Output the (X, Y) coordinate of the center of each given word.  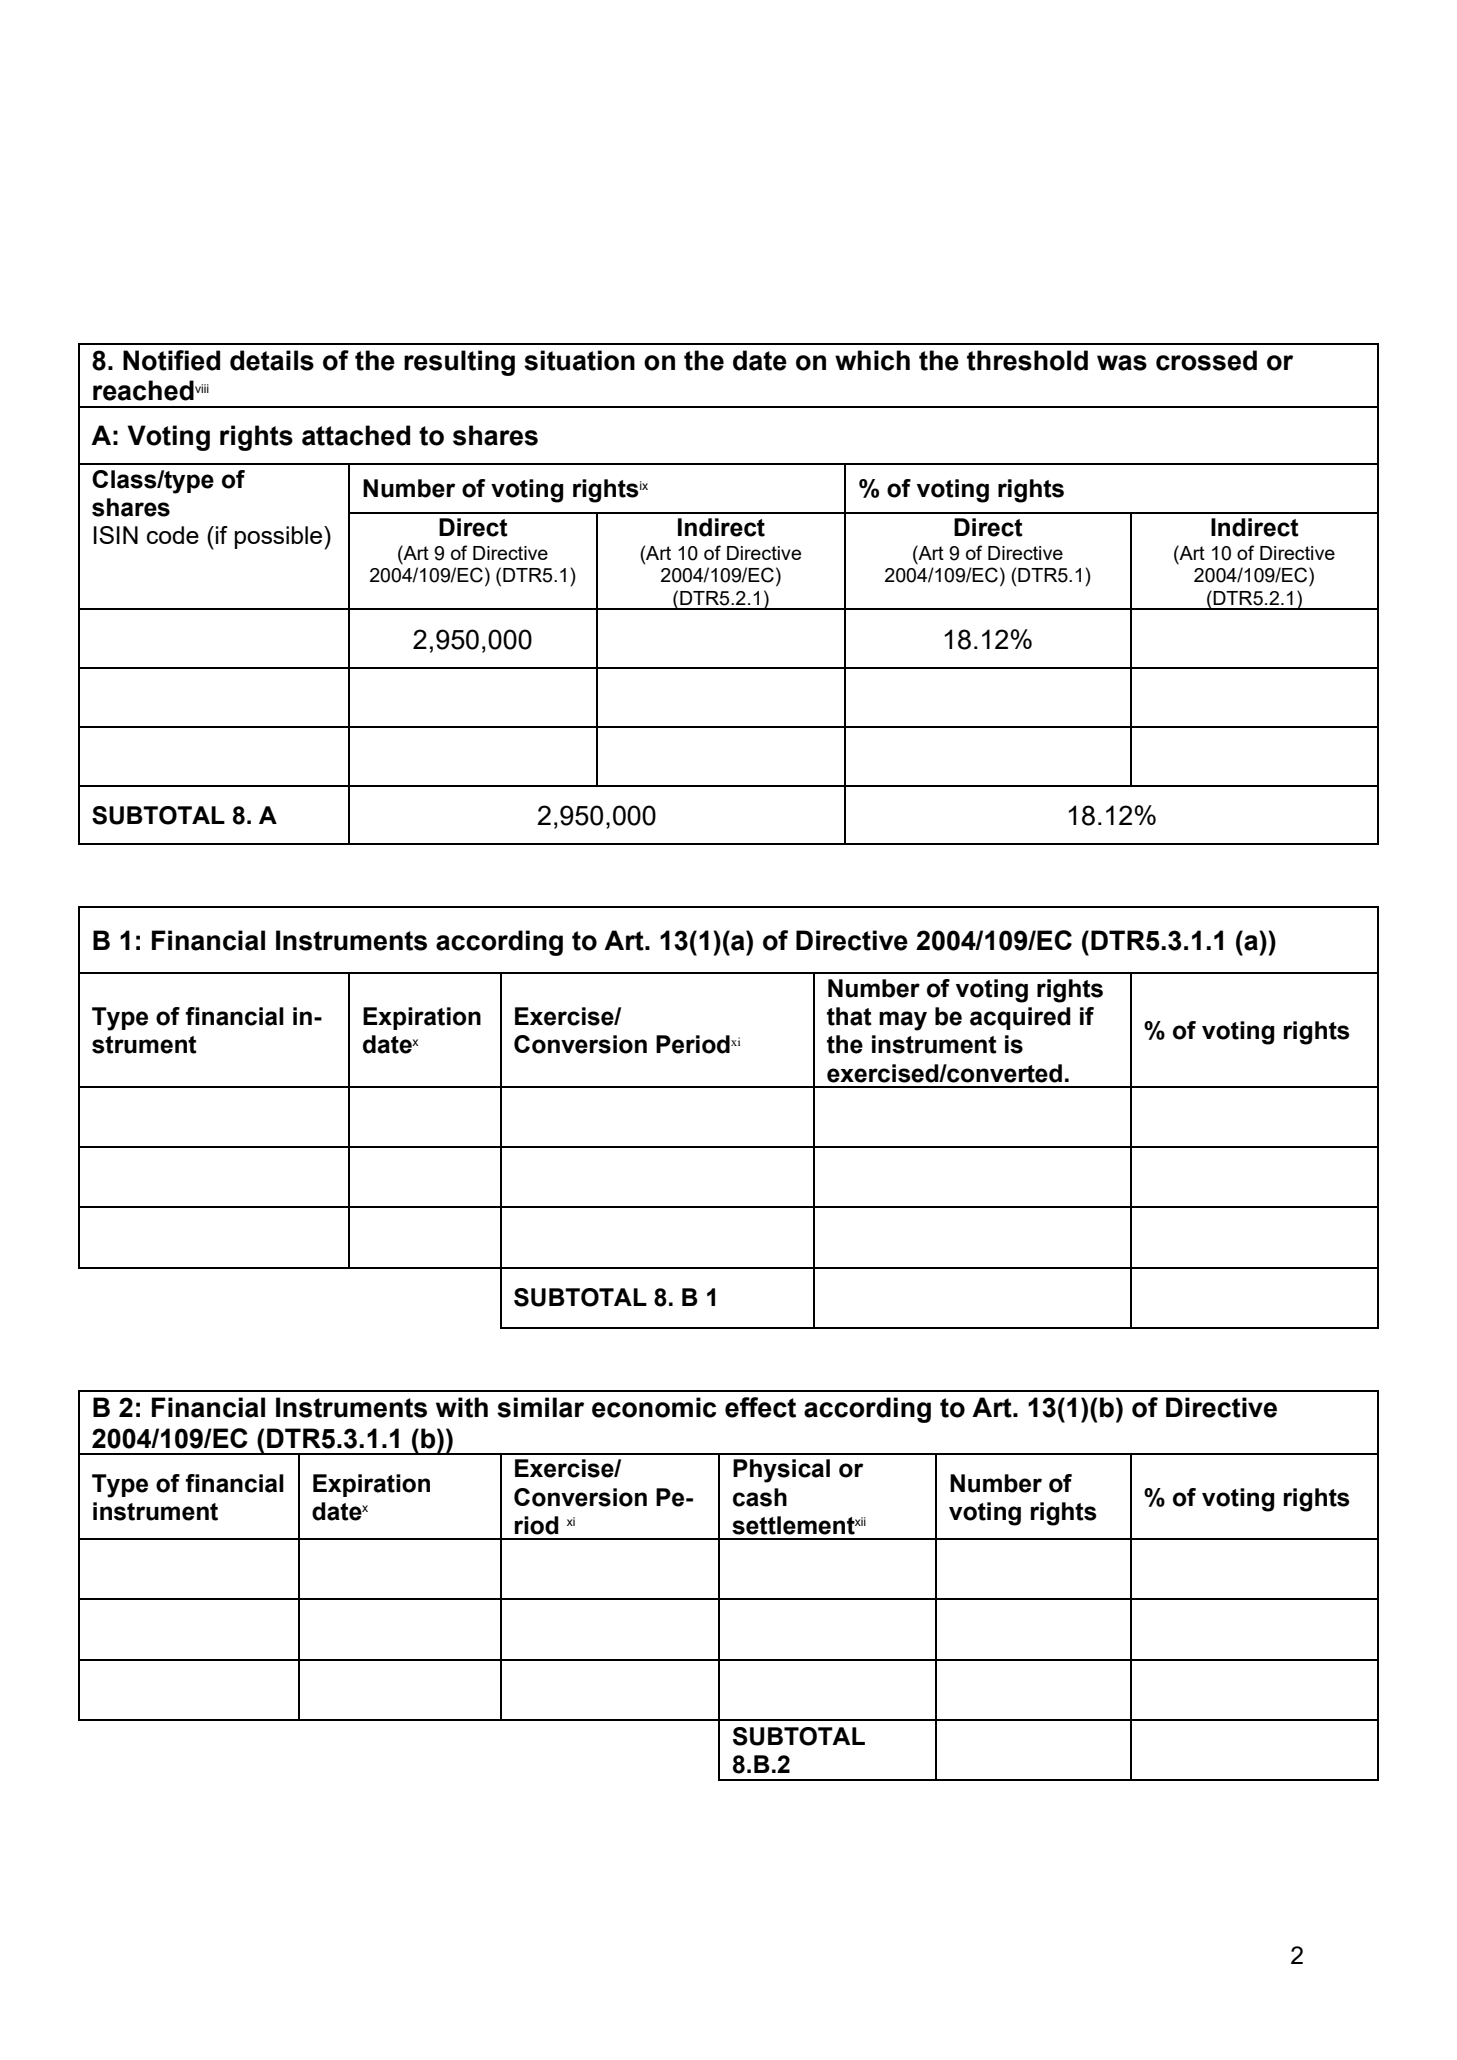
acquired (1020, 1018)
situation (579, 360)
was (1122, 363)
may (903, 1021)
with (462, 1407)
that (849, 1016)
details (272, 360)
